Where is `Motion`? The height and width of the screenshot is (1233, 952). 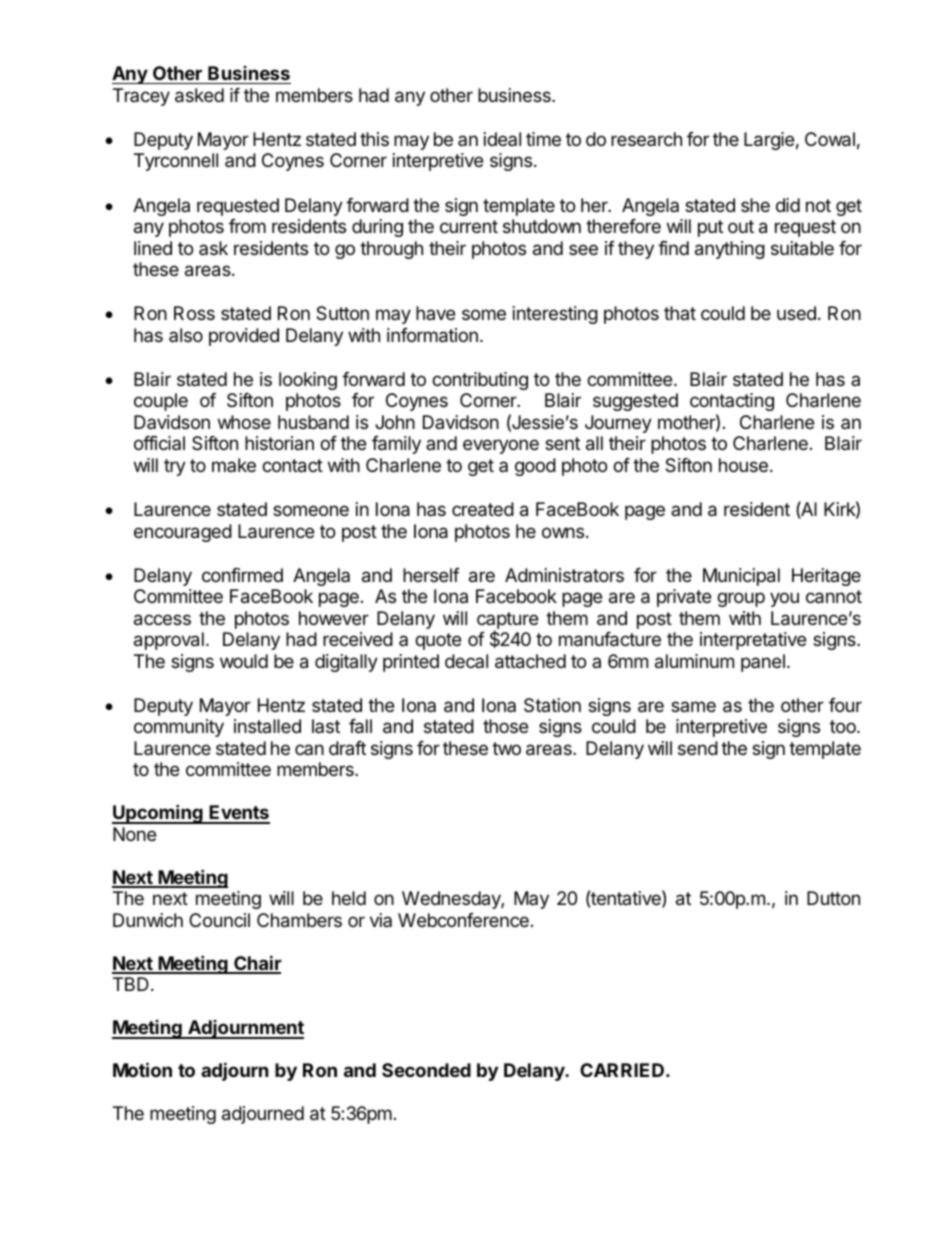
Motion is located at coordinates (142, 1069).
